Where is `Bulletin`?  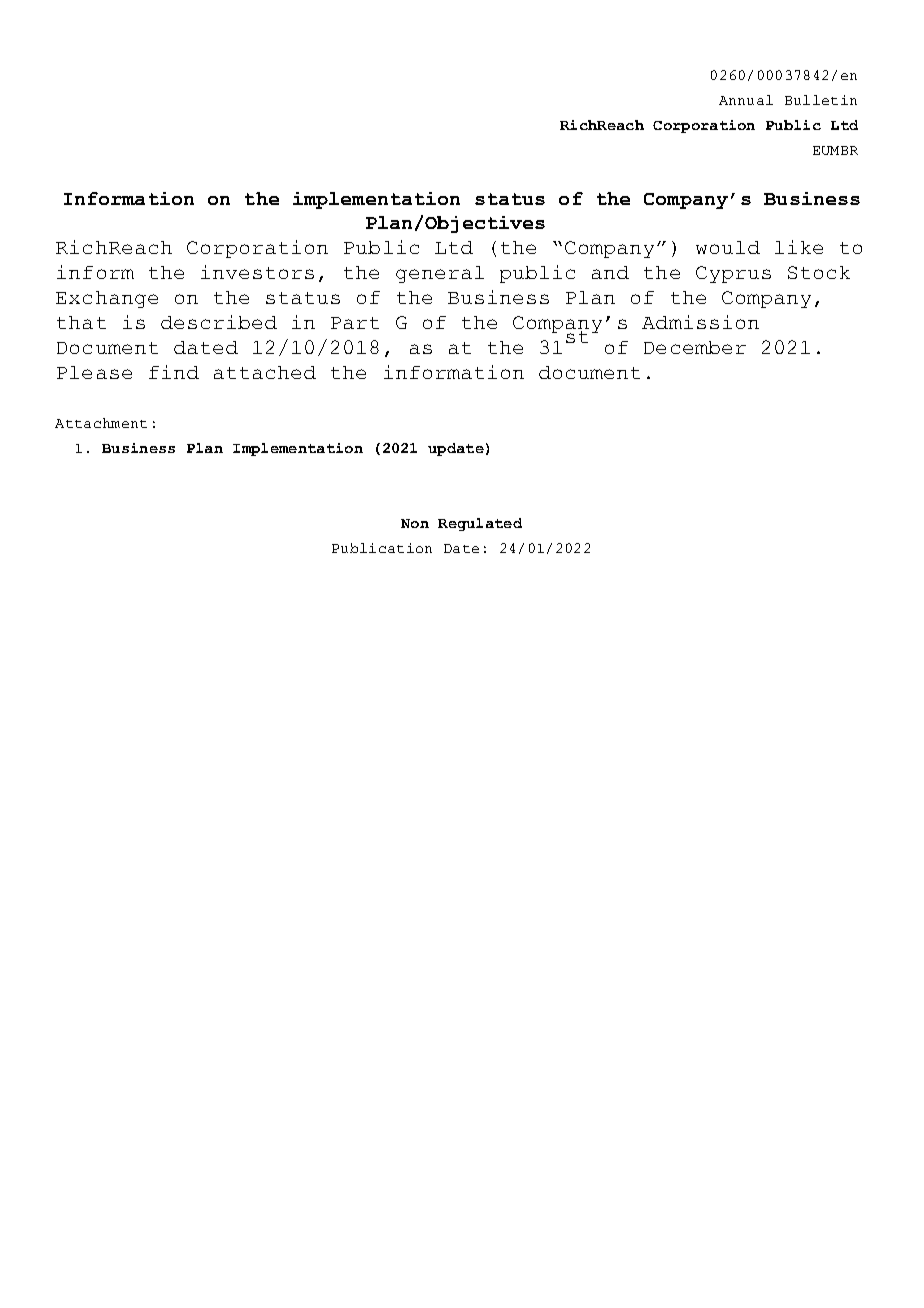 Bulletin is located at coordinates (821, 100).
